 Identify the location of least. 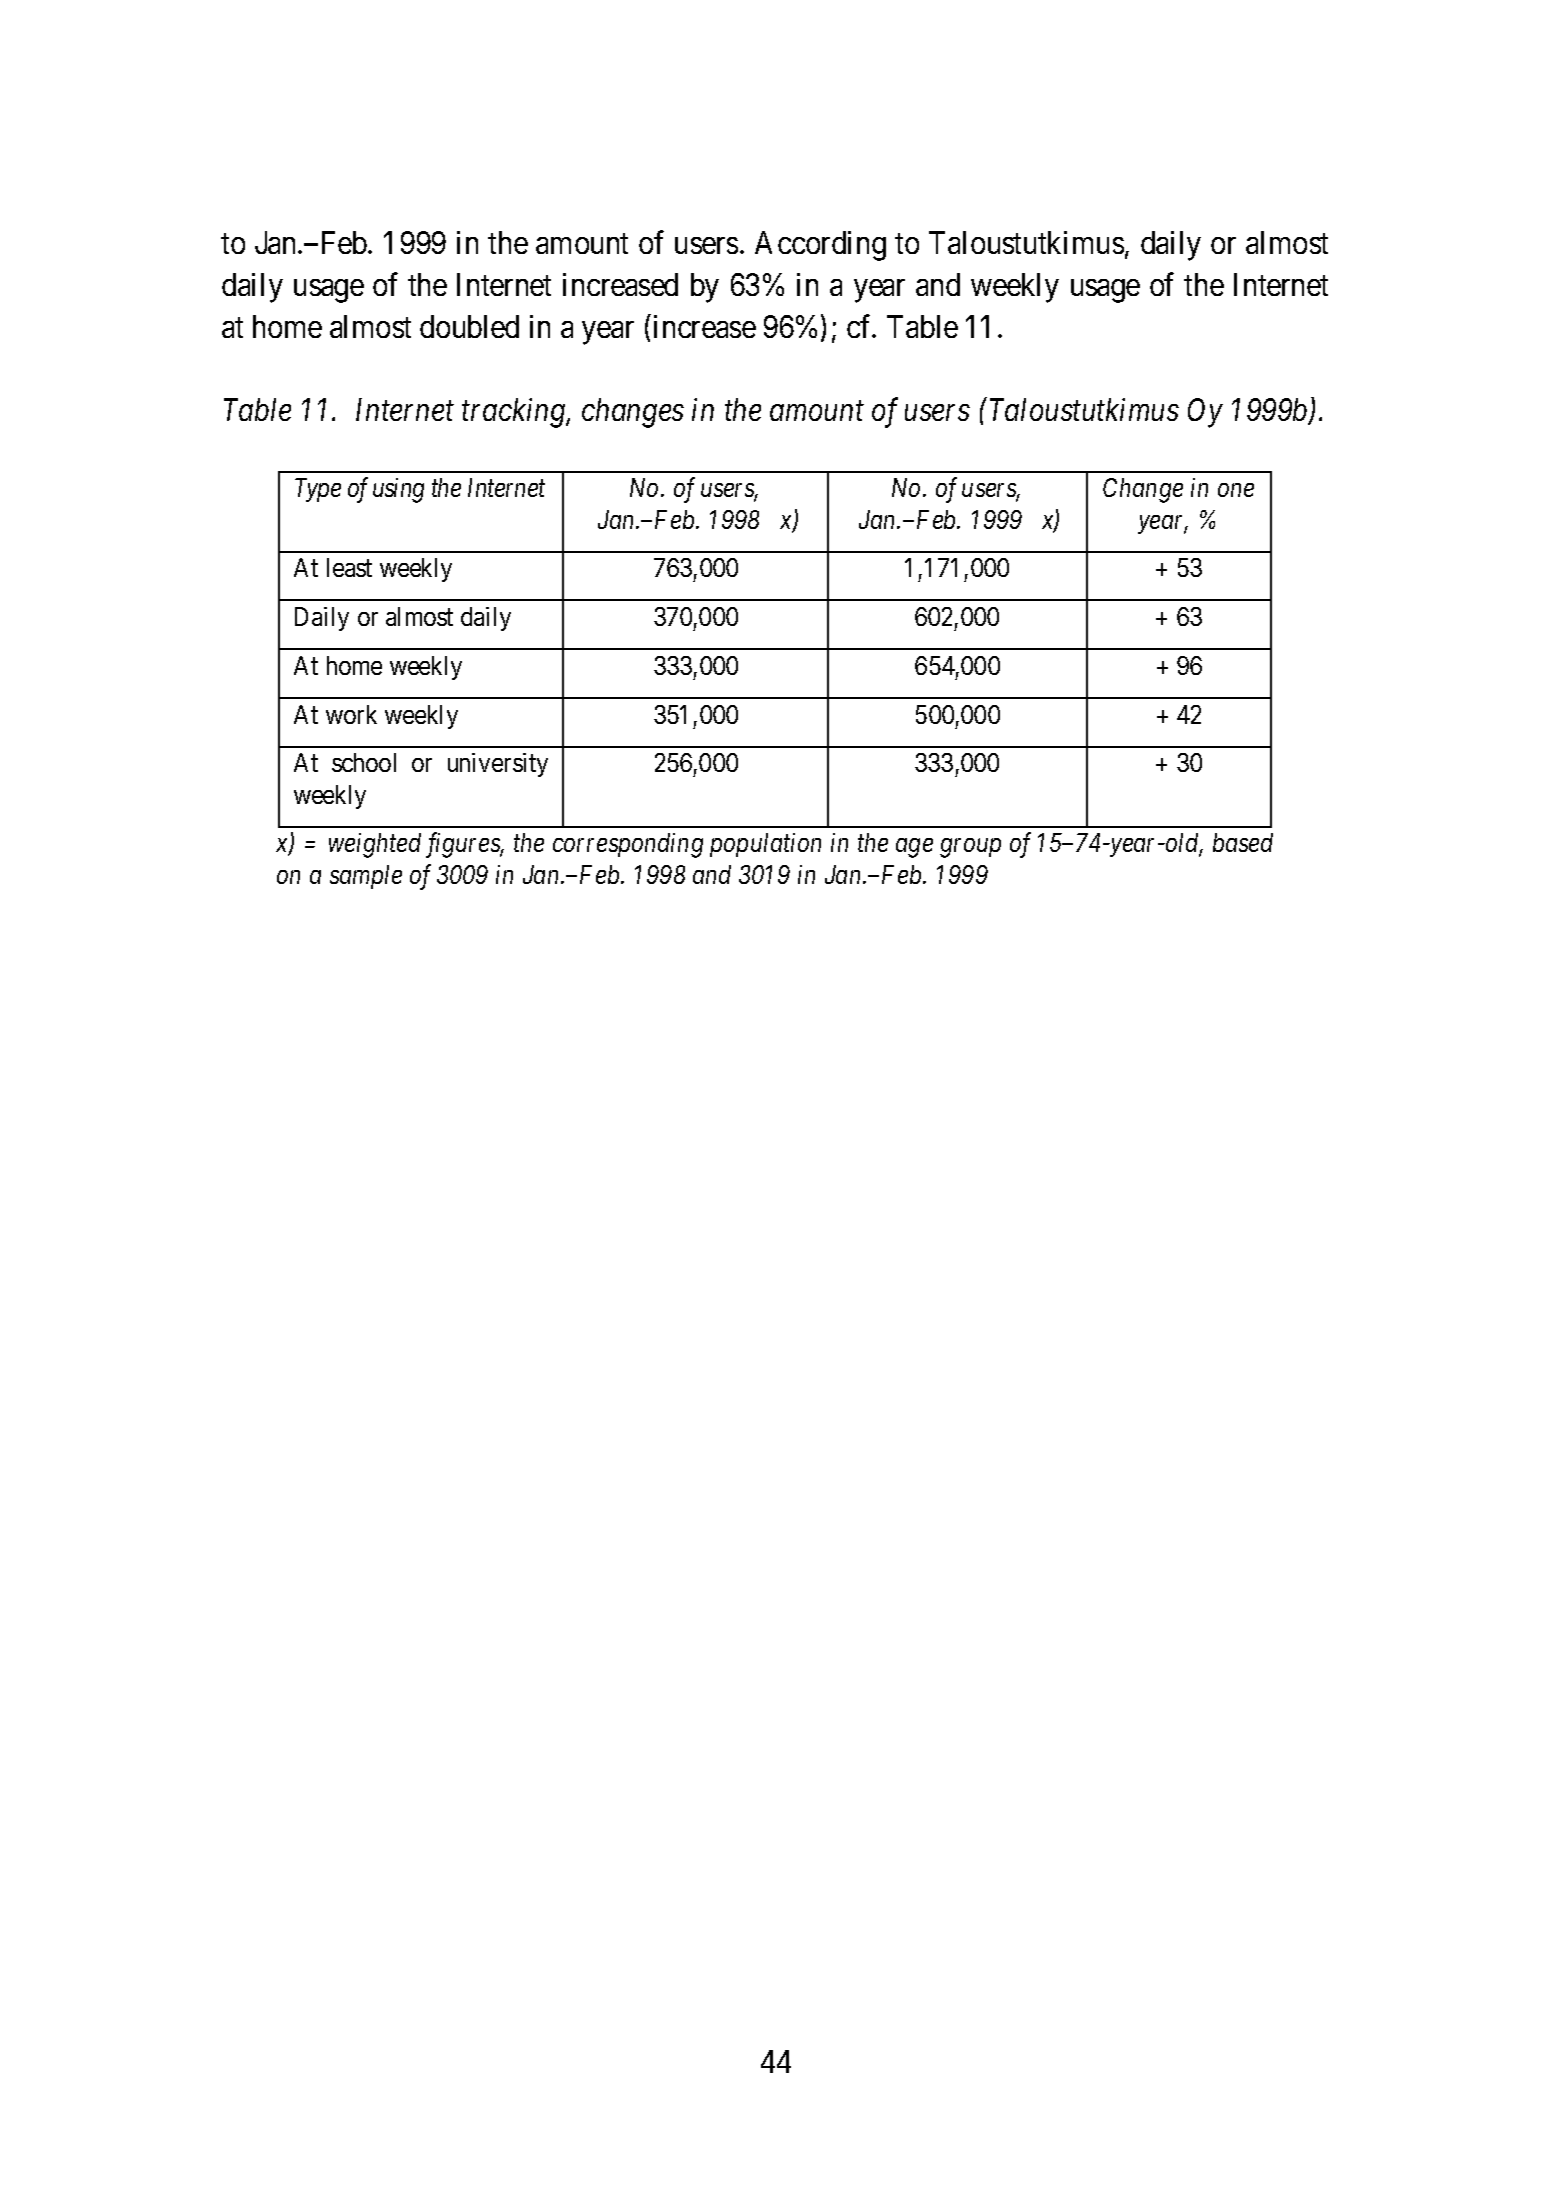
(349, 567).
